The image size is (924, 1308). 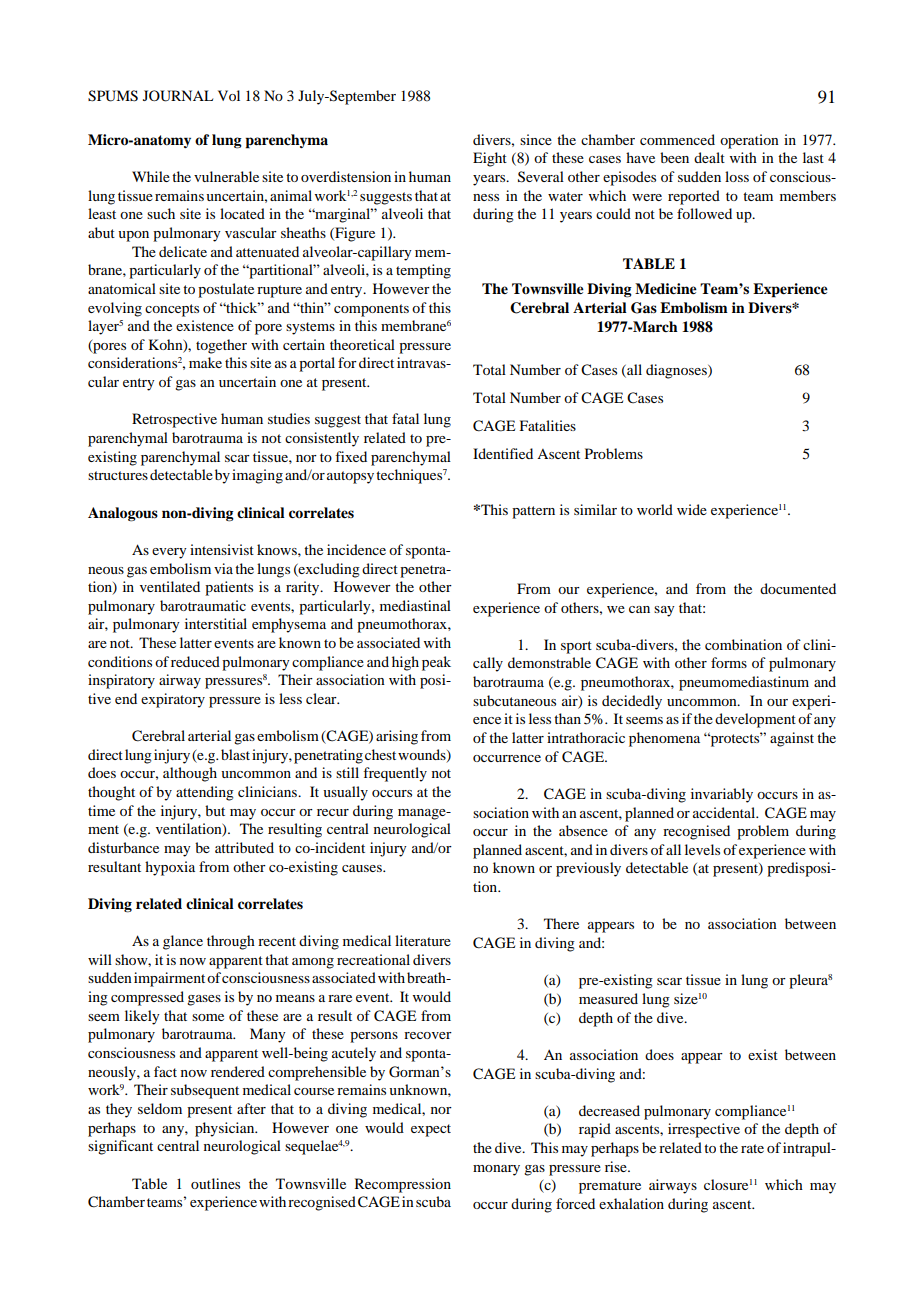 I want to click on dealt, so click(x=709, y=157).
